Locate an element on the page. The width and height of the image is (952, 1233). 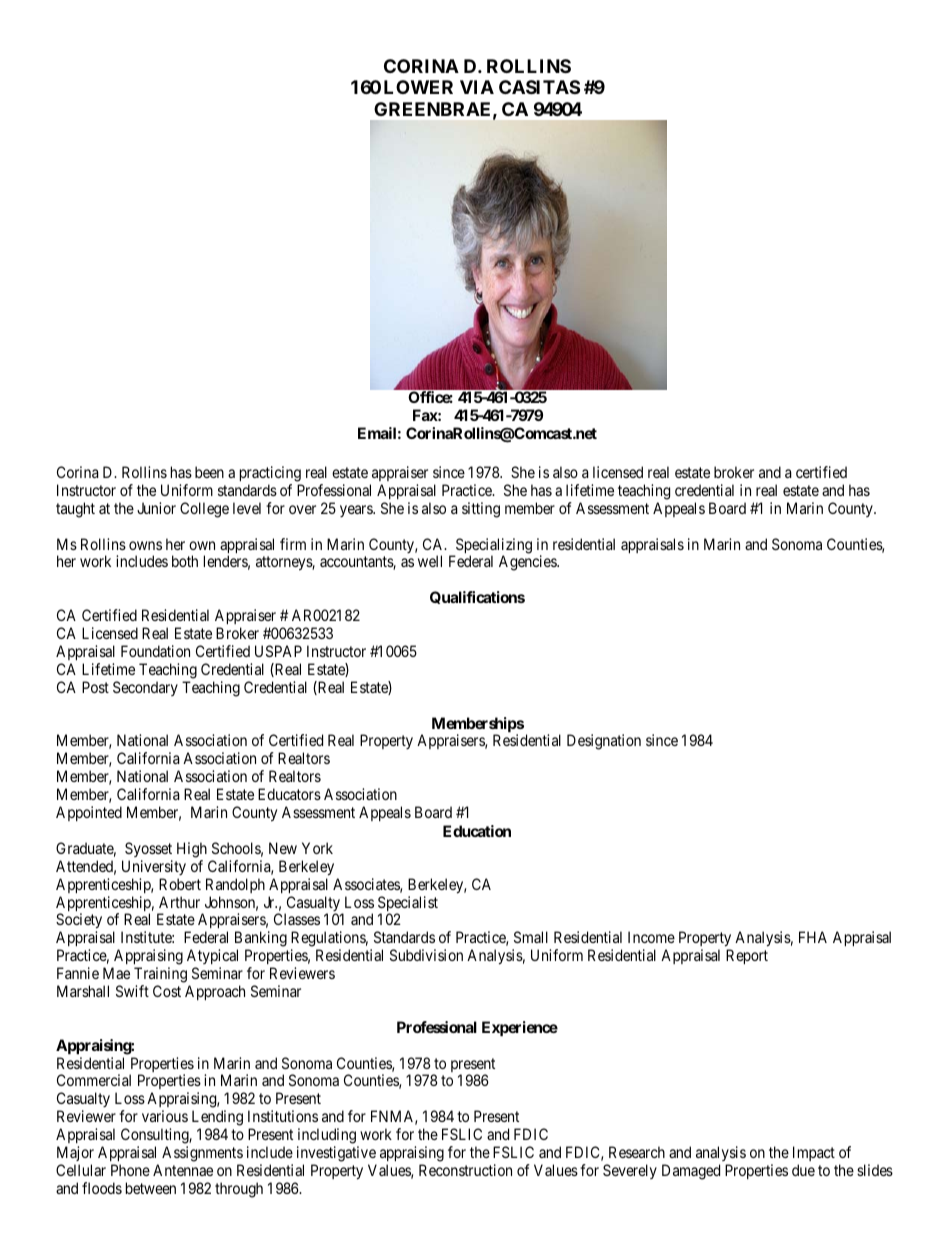
sitting is located at coordinates (481, 510).
